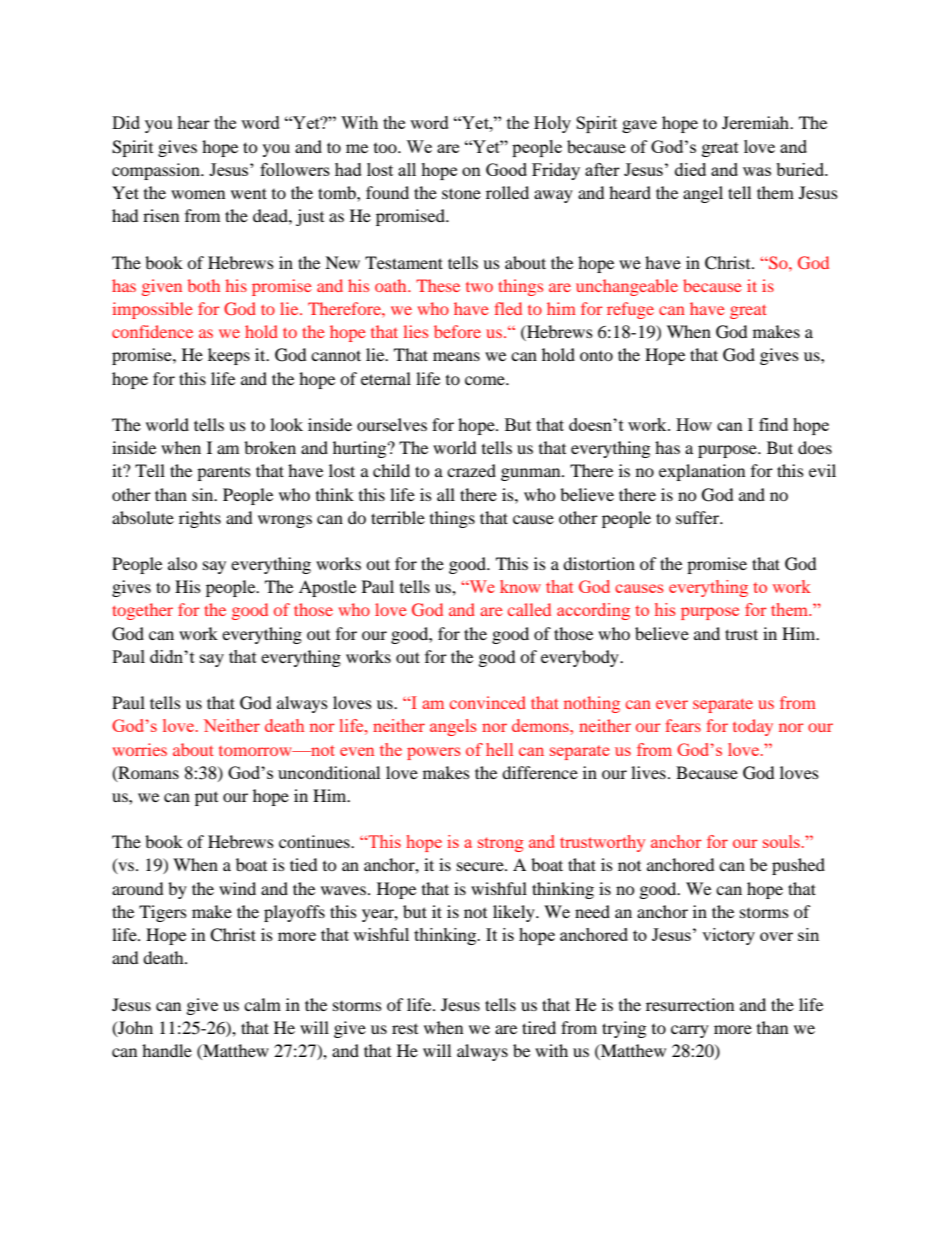 The width and height of the image is (952, 1233). Describe the element at coordinates (157, 171) in the image. I see `compassion` at that location.
